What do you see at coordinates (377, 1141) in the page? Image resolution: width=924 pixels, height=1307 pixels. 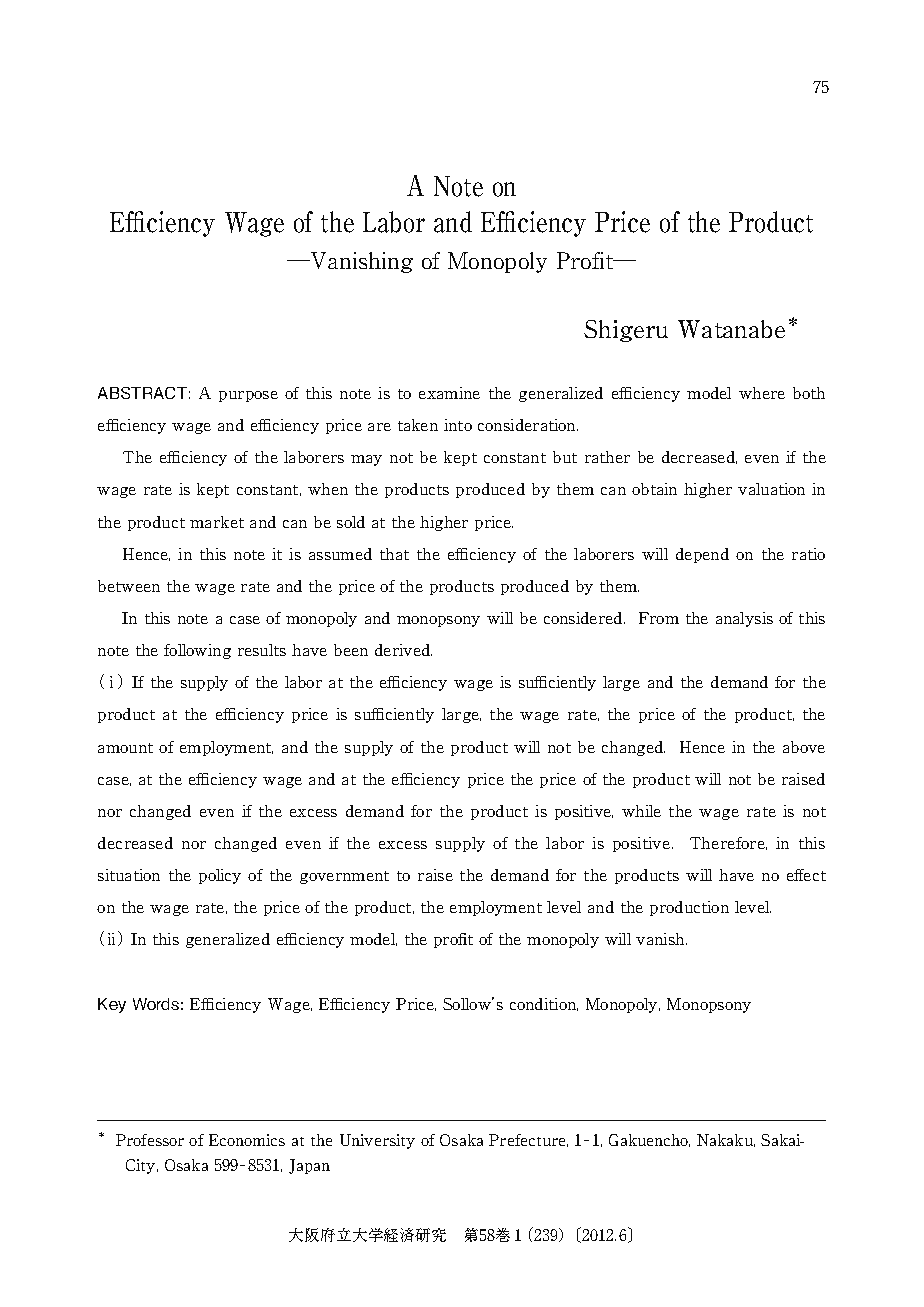 I see `University` at bounding box center [377, 1141].
